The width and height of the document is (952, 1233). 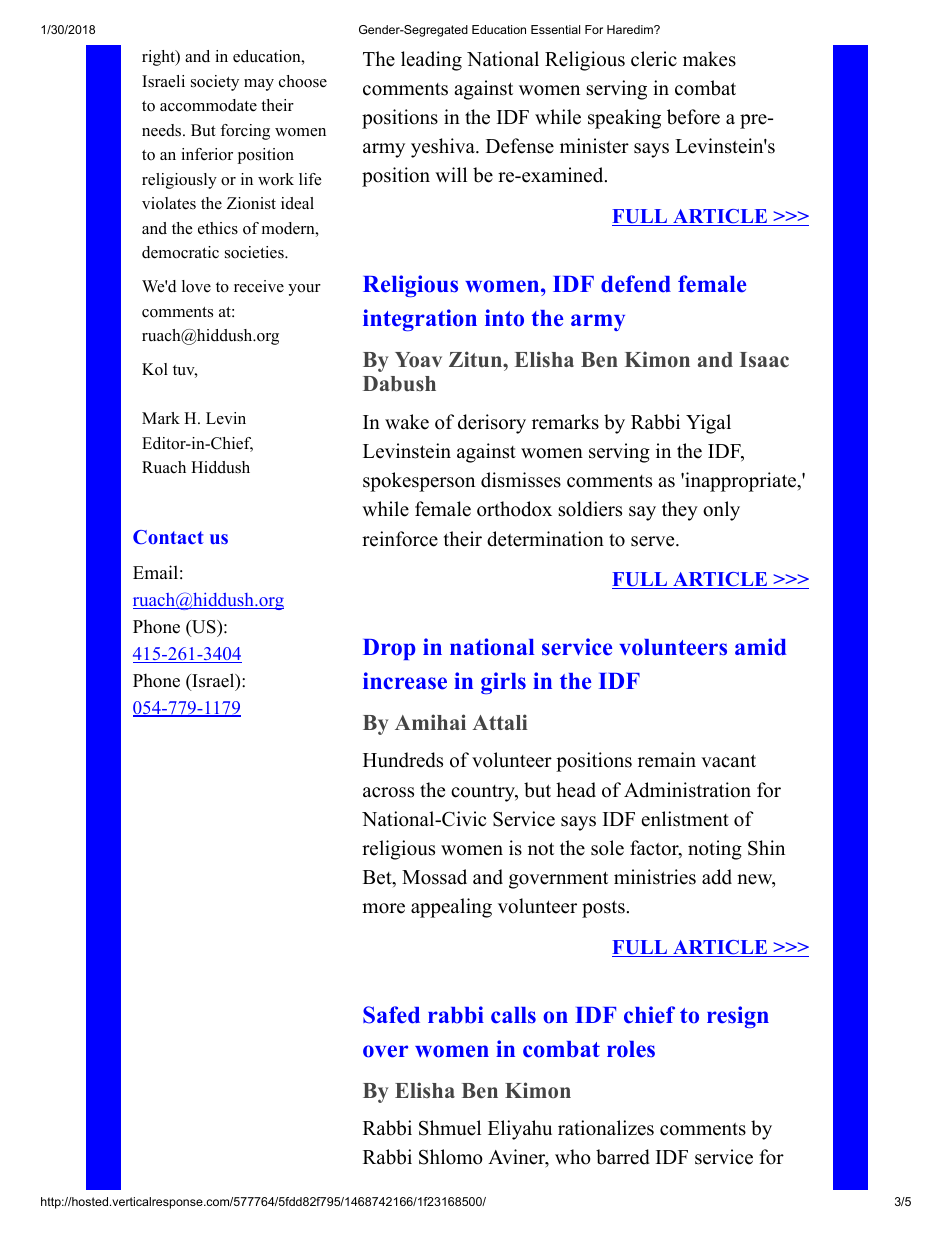 I want to click on society, so click(x=215, y=83).
